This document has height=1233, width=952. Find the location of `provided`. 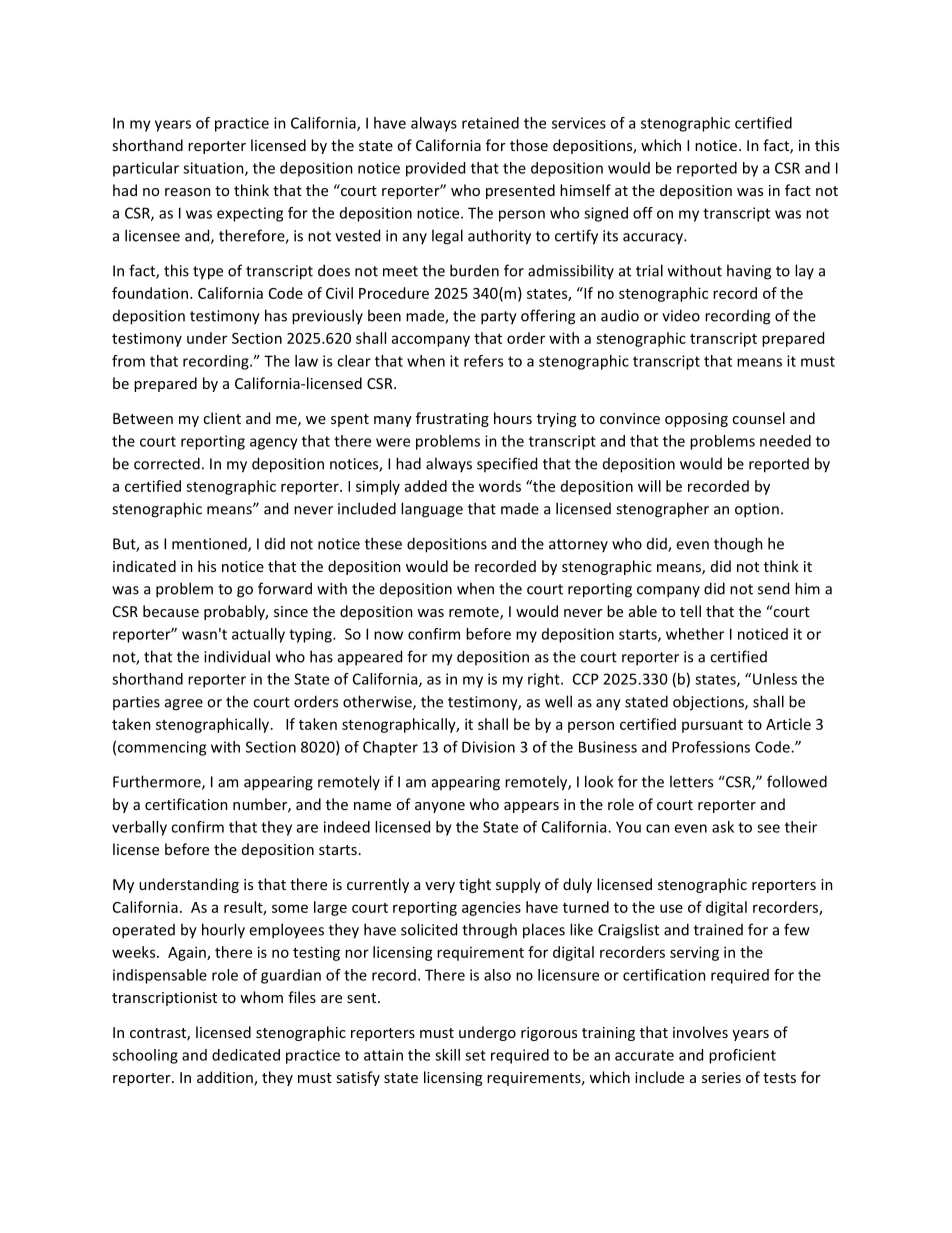

provided is located at coordinates (435, 169).
